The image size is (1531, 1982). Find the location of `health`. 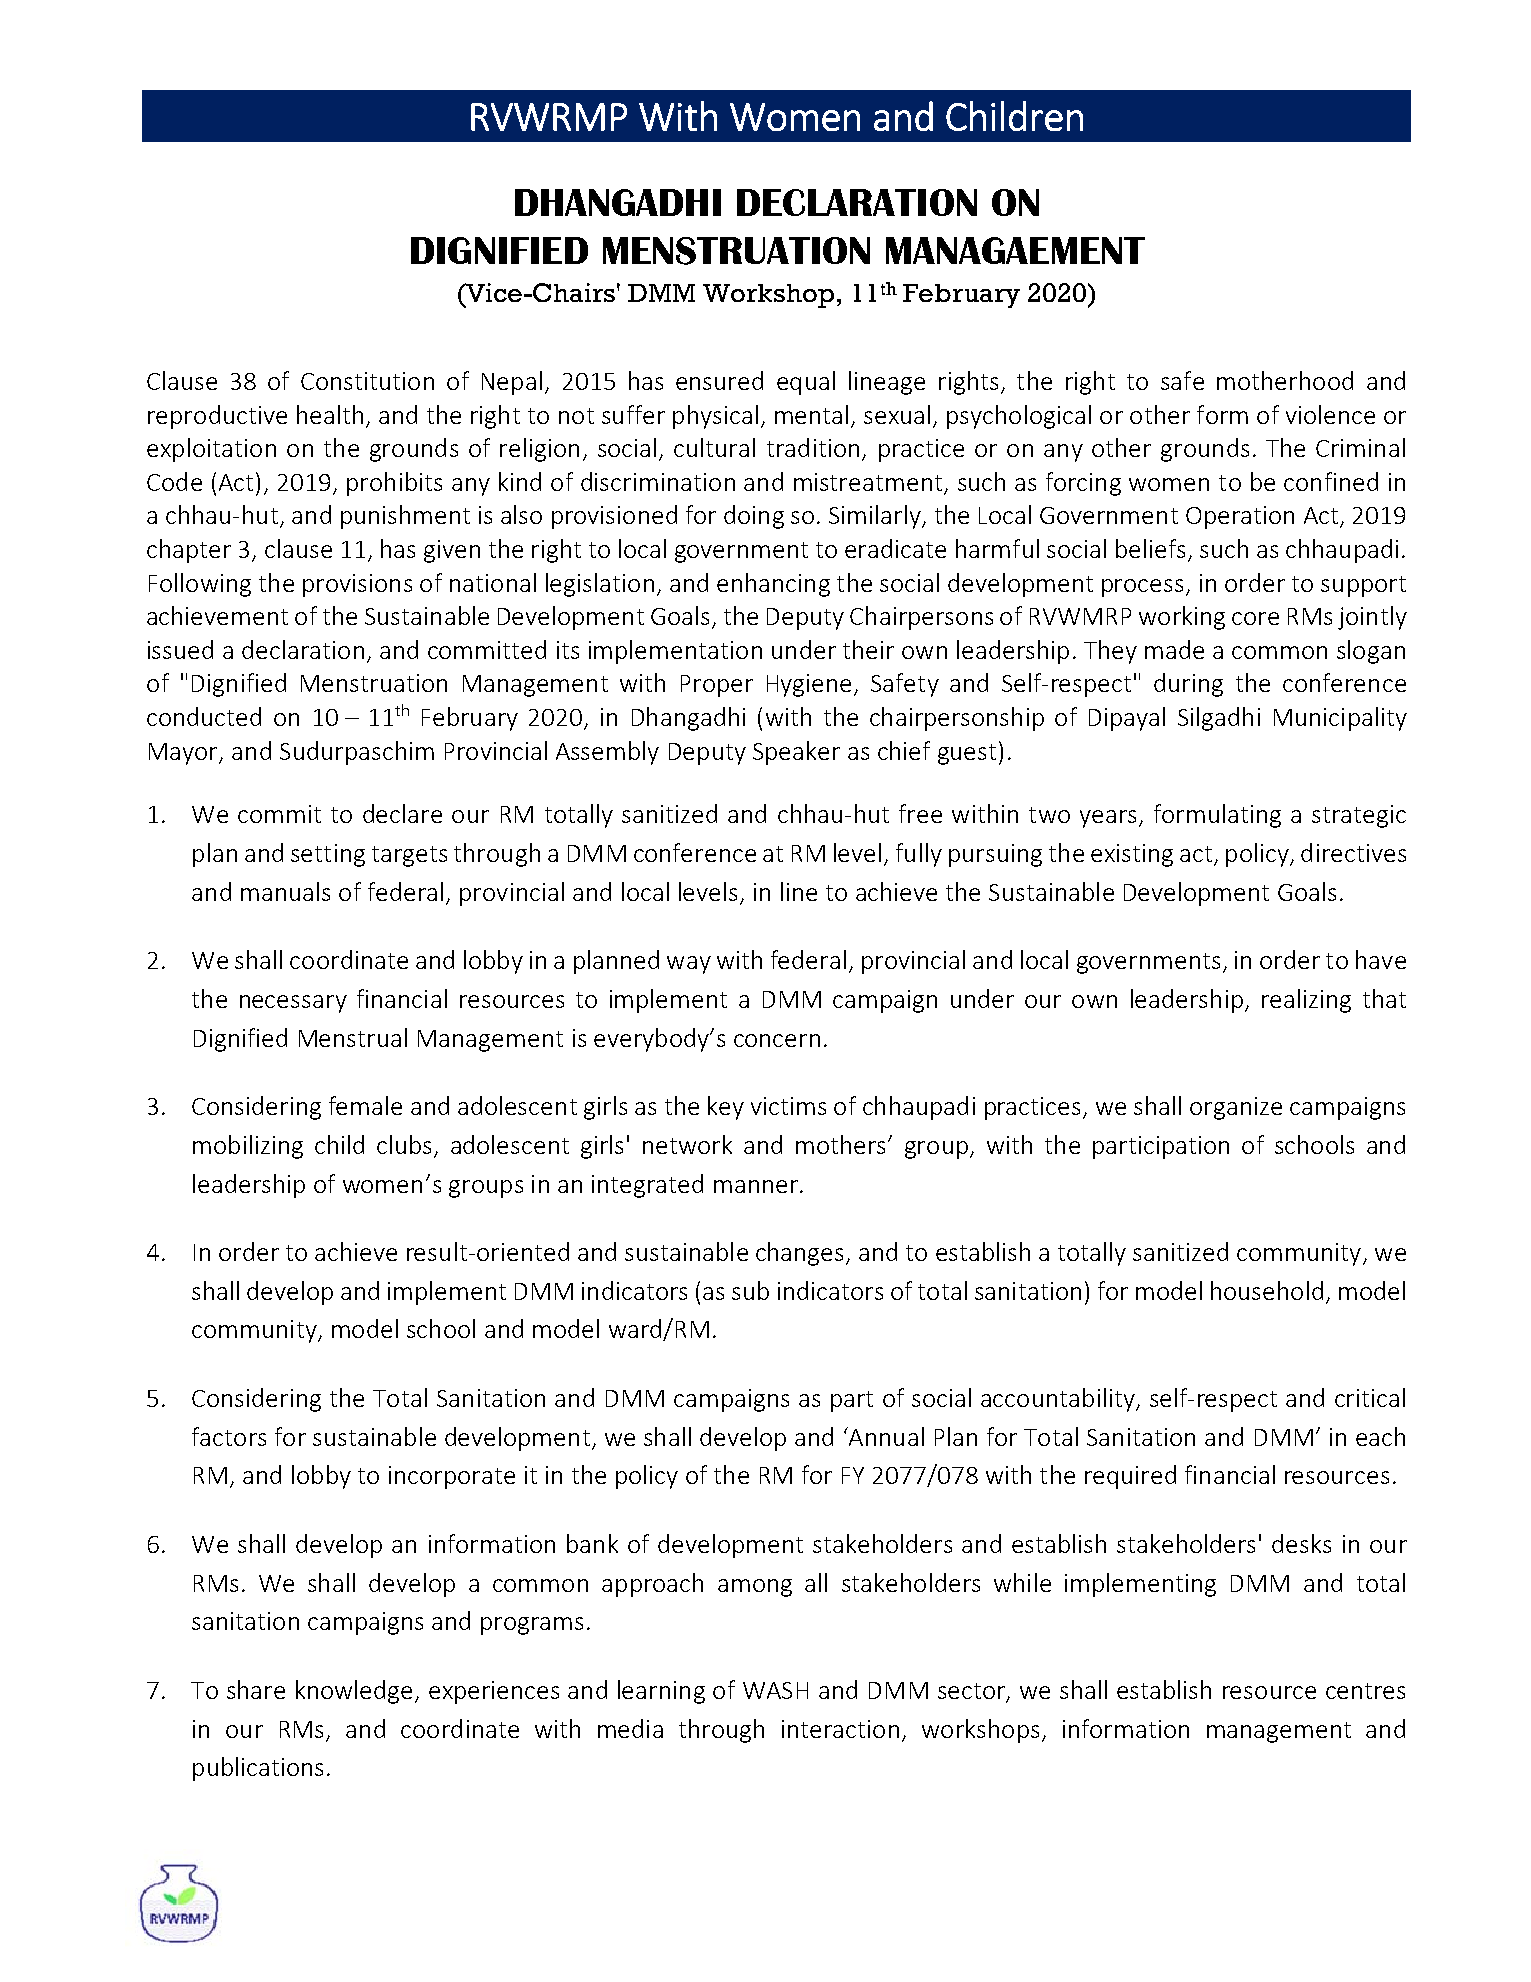

health is located at coordinates (330, 414).
